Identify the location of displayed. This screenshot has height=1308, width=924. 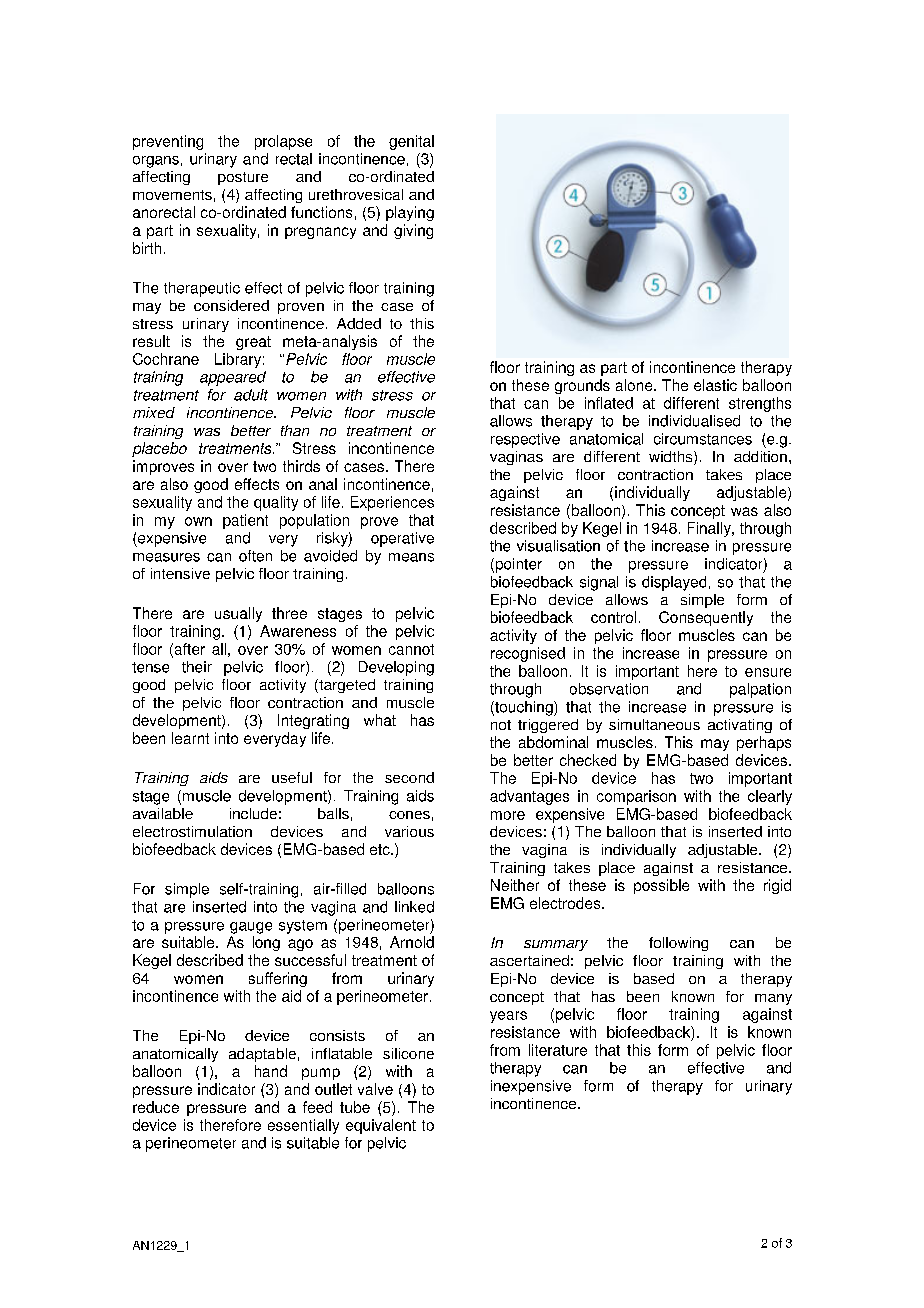
(674, 583).
